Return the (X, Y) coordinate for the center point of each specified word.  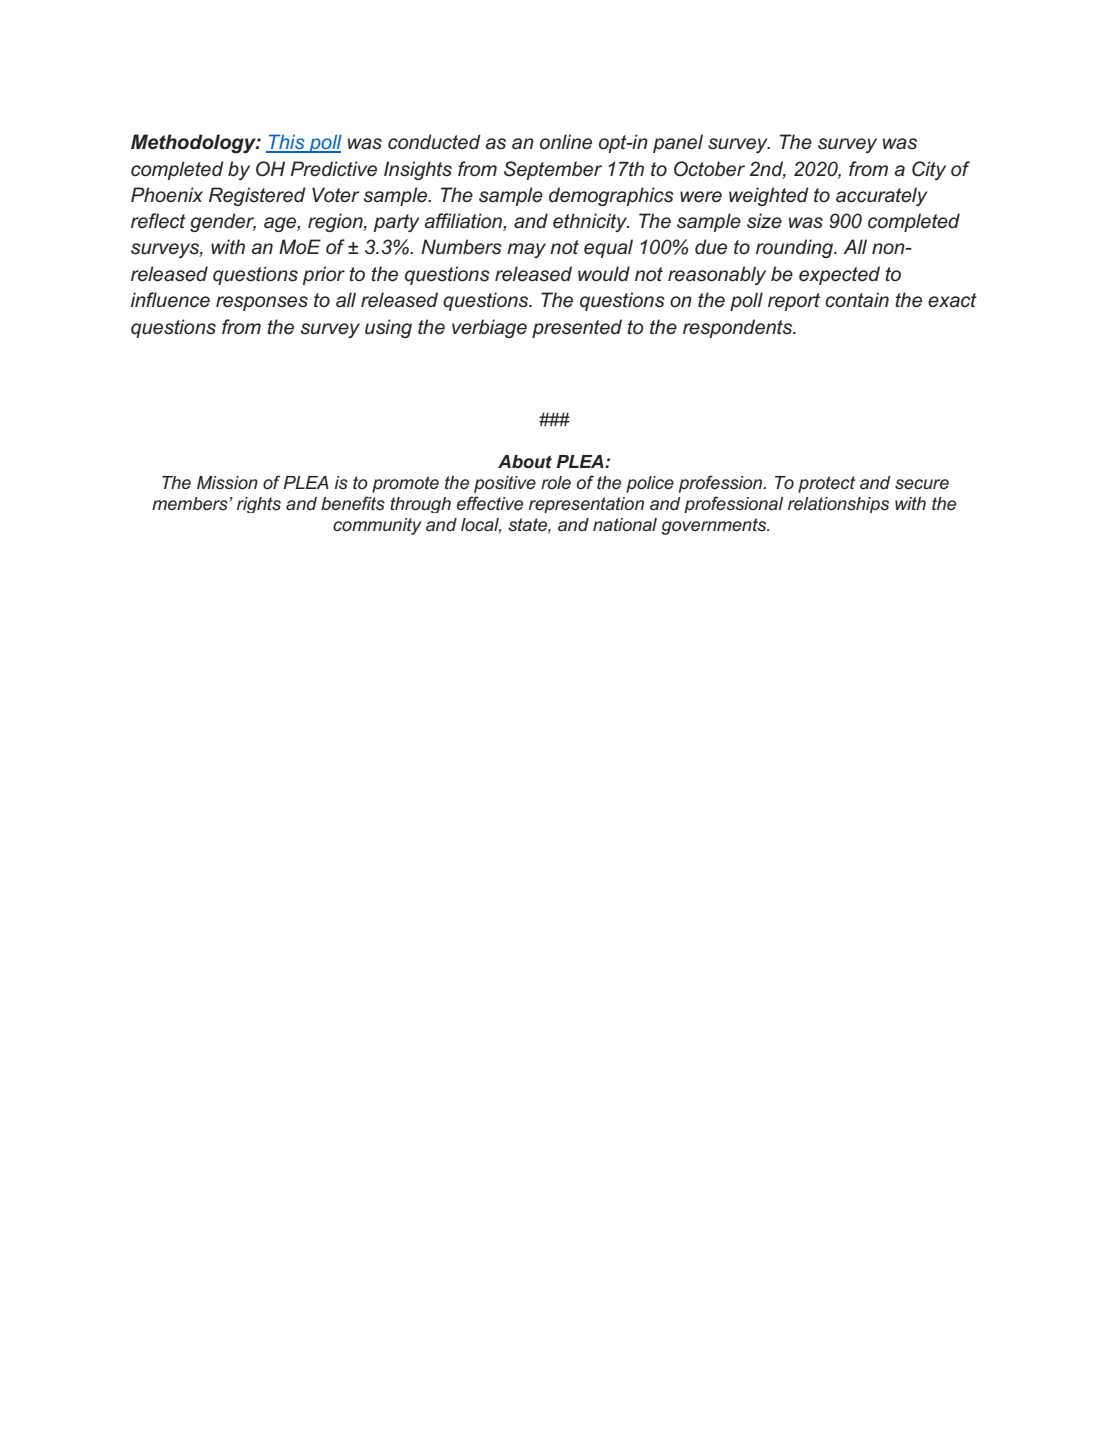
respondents (739, 328)
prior (324, 275)
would (604, 273)
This (287, 143)
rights (259, 505)
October (709, 169)
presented (577, 328)
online (566, 142)
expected (839, 275)
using (388, 328)
